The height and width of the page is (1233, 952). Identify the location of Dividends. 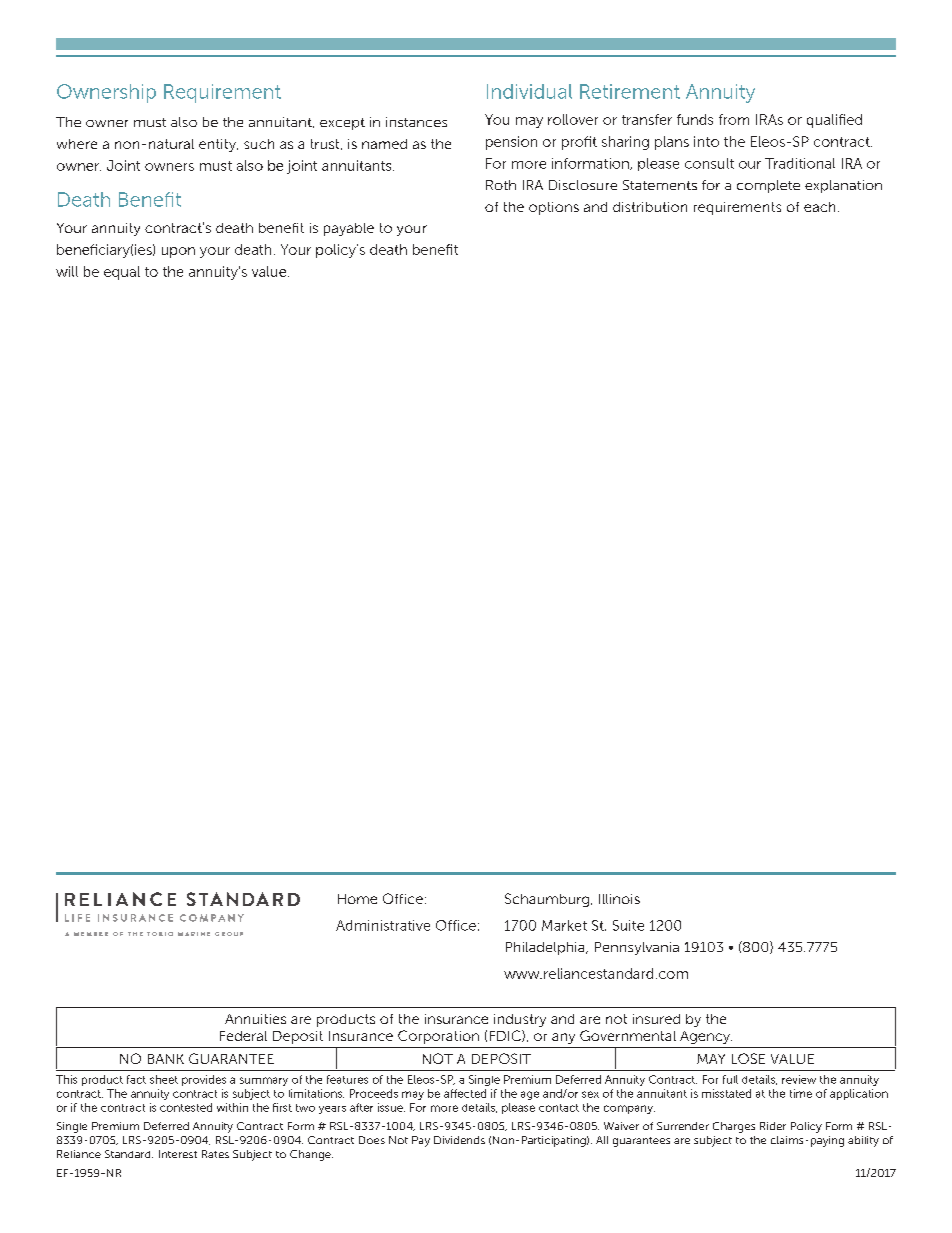
(459, 1140).
